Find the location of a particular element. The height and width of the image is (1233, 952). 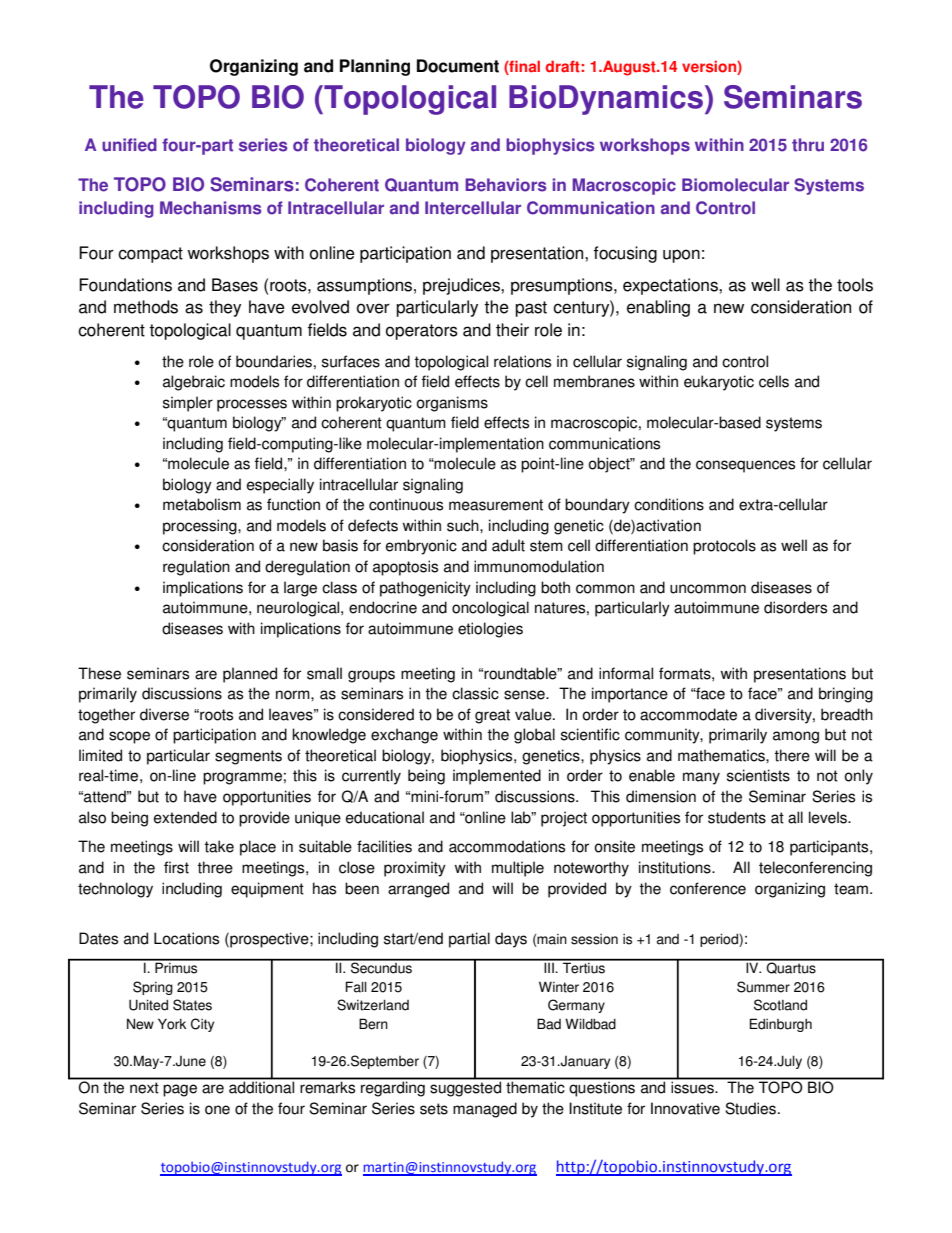

Document is located at coordinates (458, 66).
